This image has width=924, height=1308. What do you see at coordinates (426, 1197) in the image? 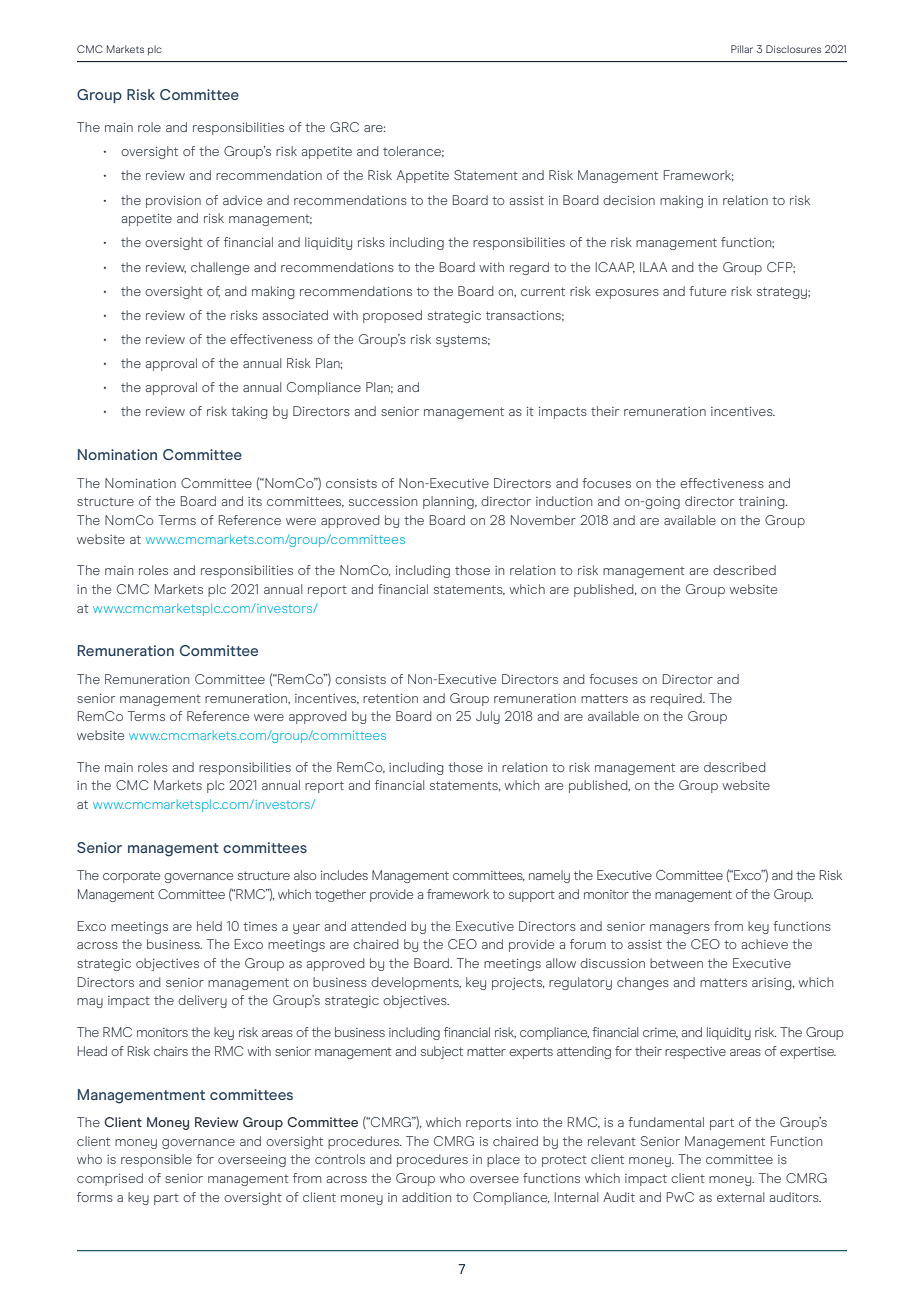
I see `addition` at bounding box center [426, 1197].
